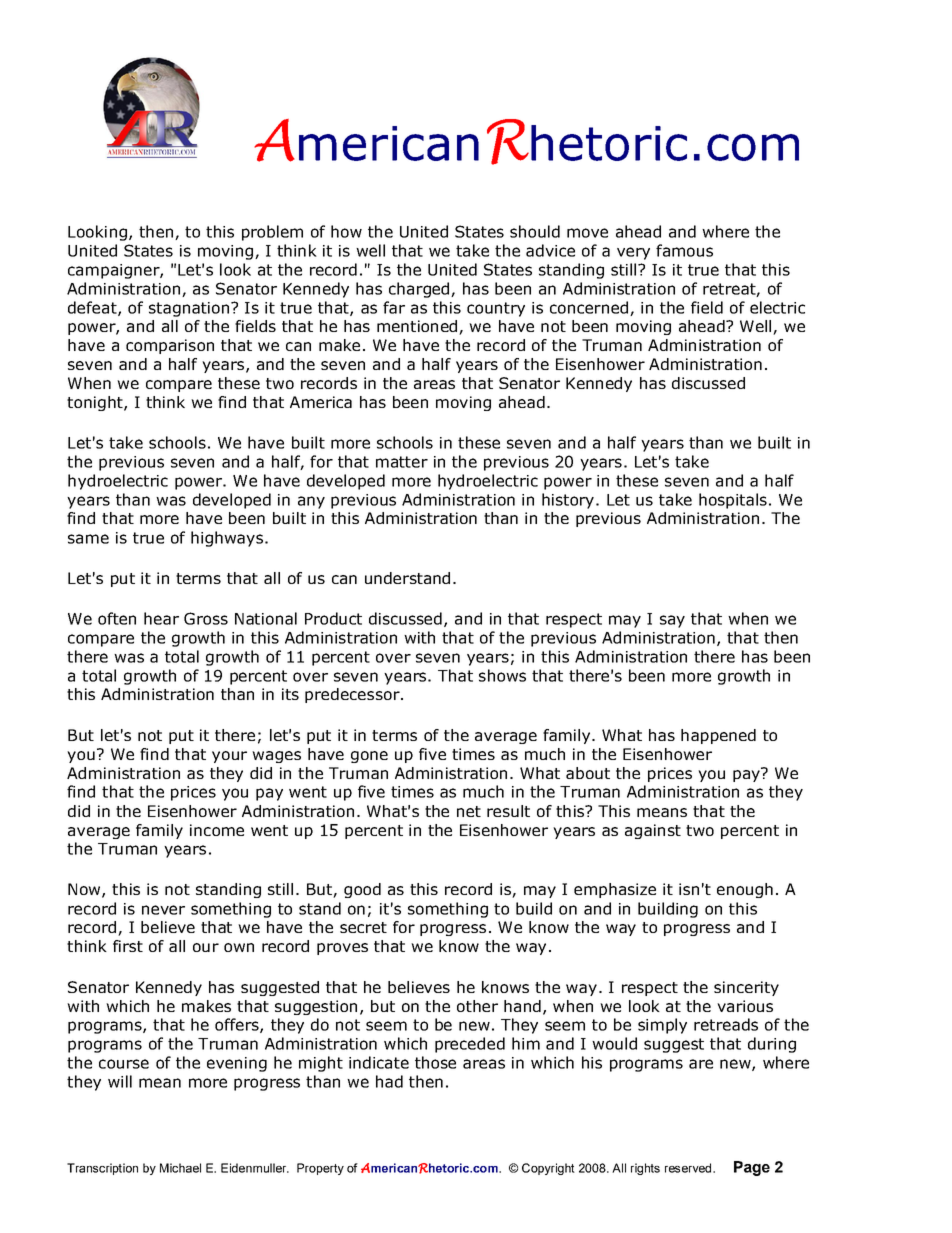  I want to click on happened, so click(718, 736).
